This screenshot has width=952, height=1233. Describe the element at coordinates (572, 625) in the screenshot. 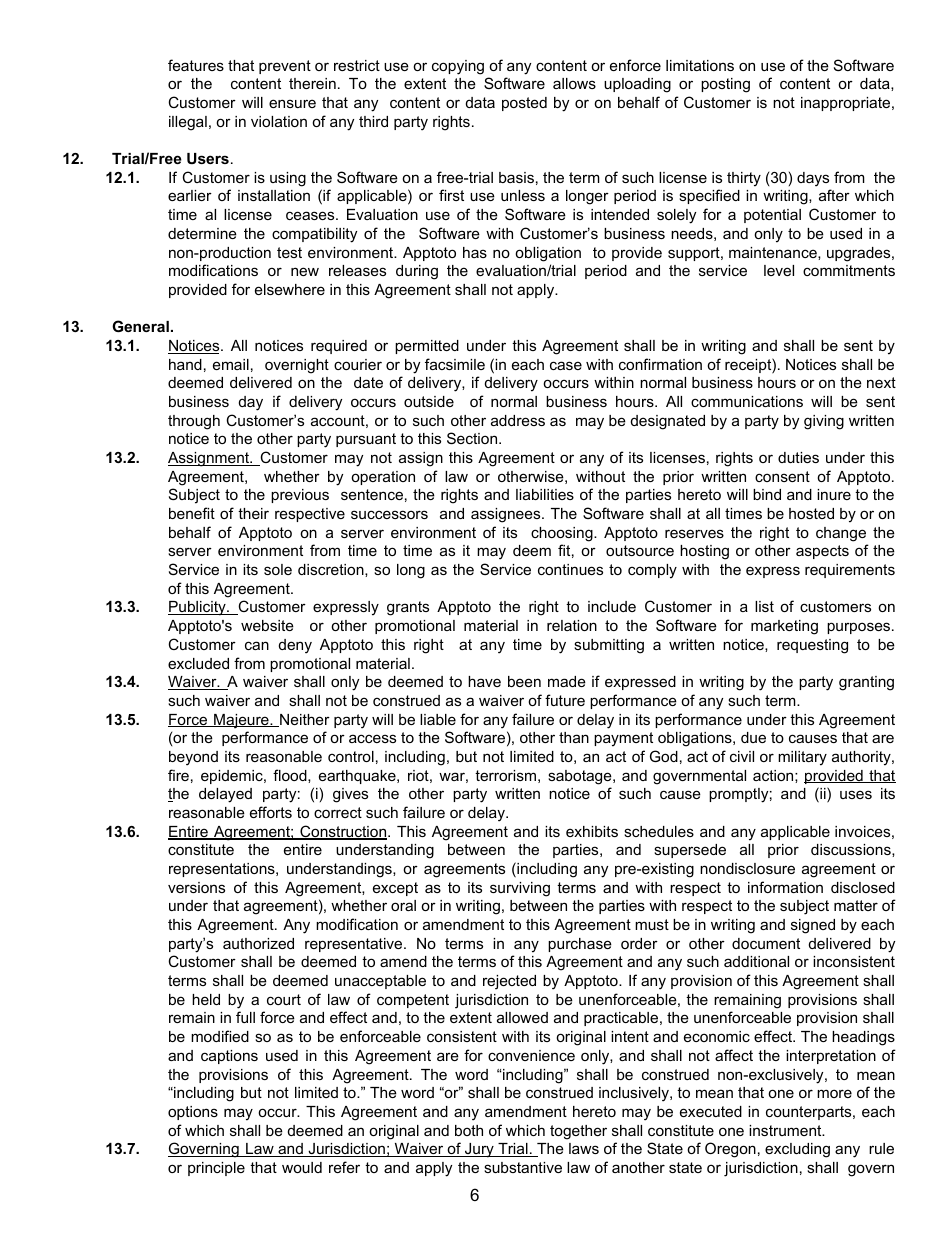

I see `relation` at that location.
